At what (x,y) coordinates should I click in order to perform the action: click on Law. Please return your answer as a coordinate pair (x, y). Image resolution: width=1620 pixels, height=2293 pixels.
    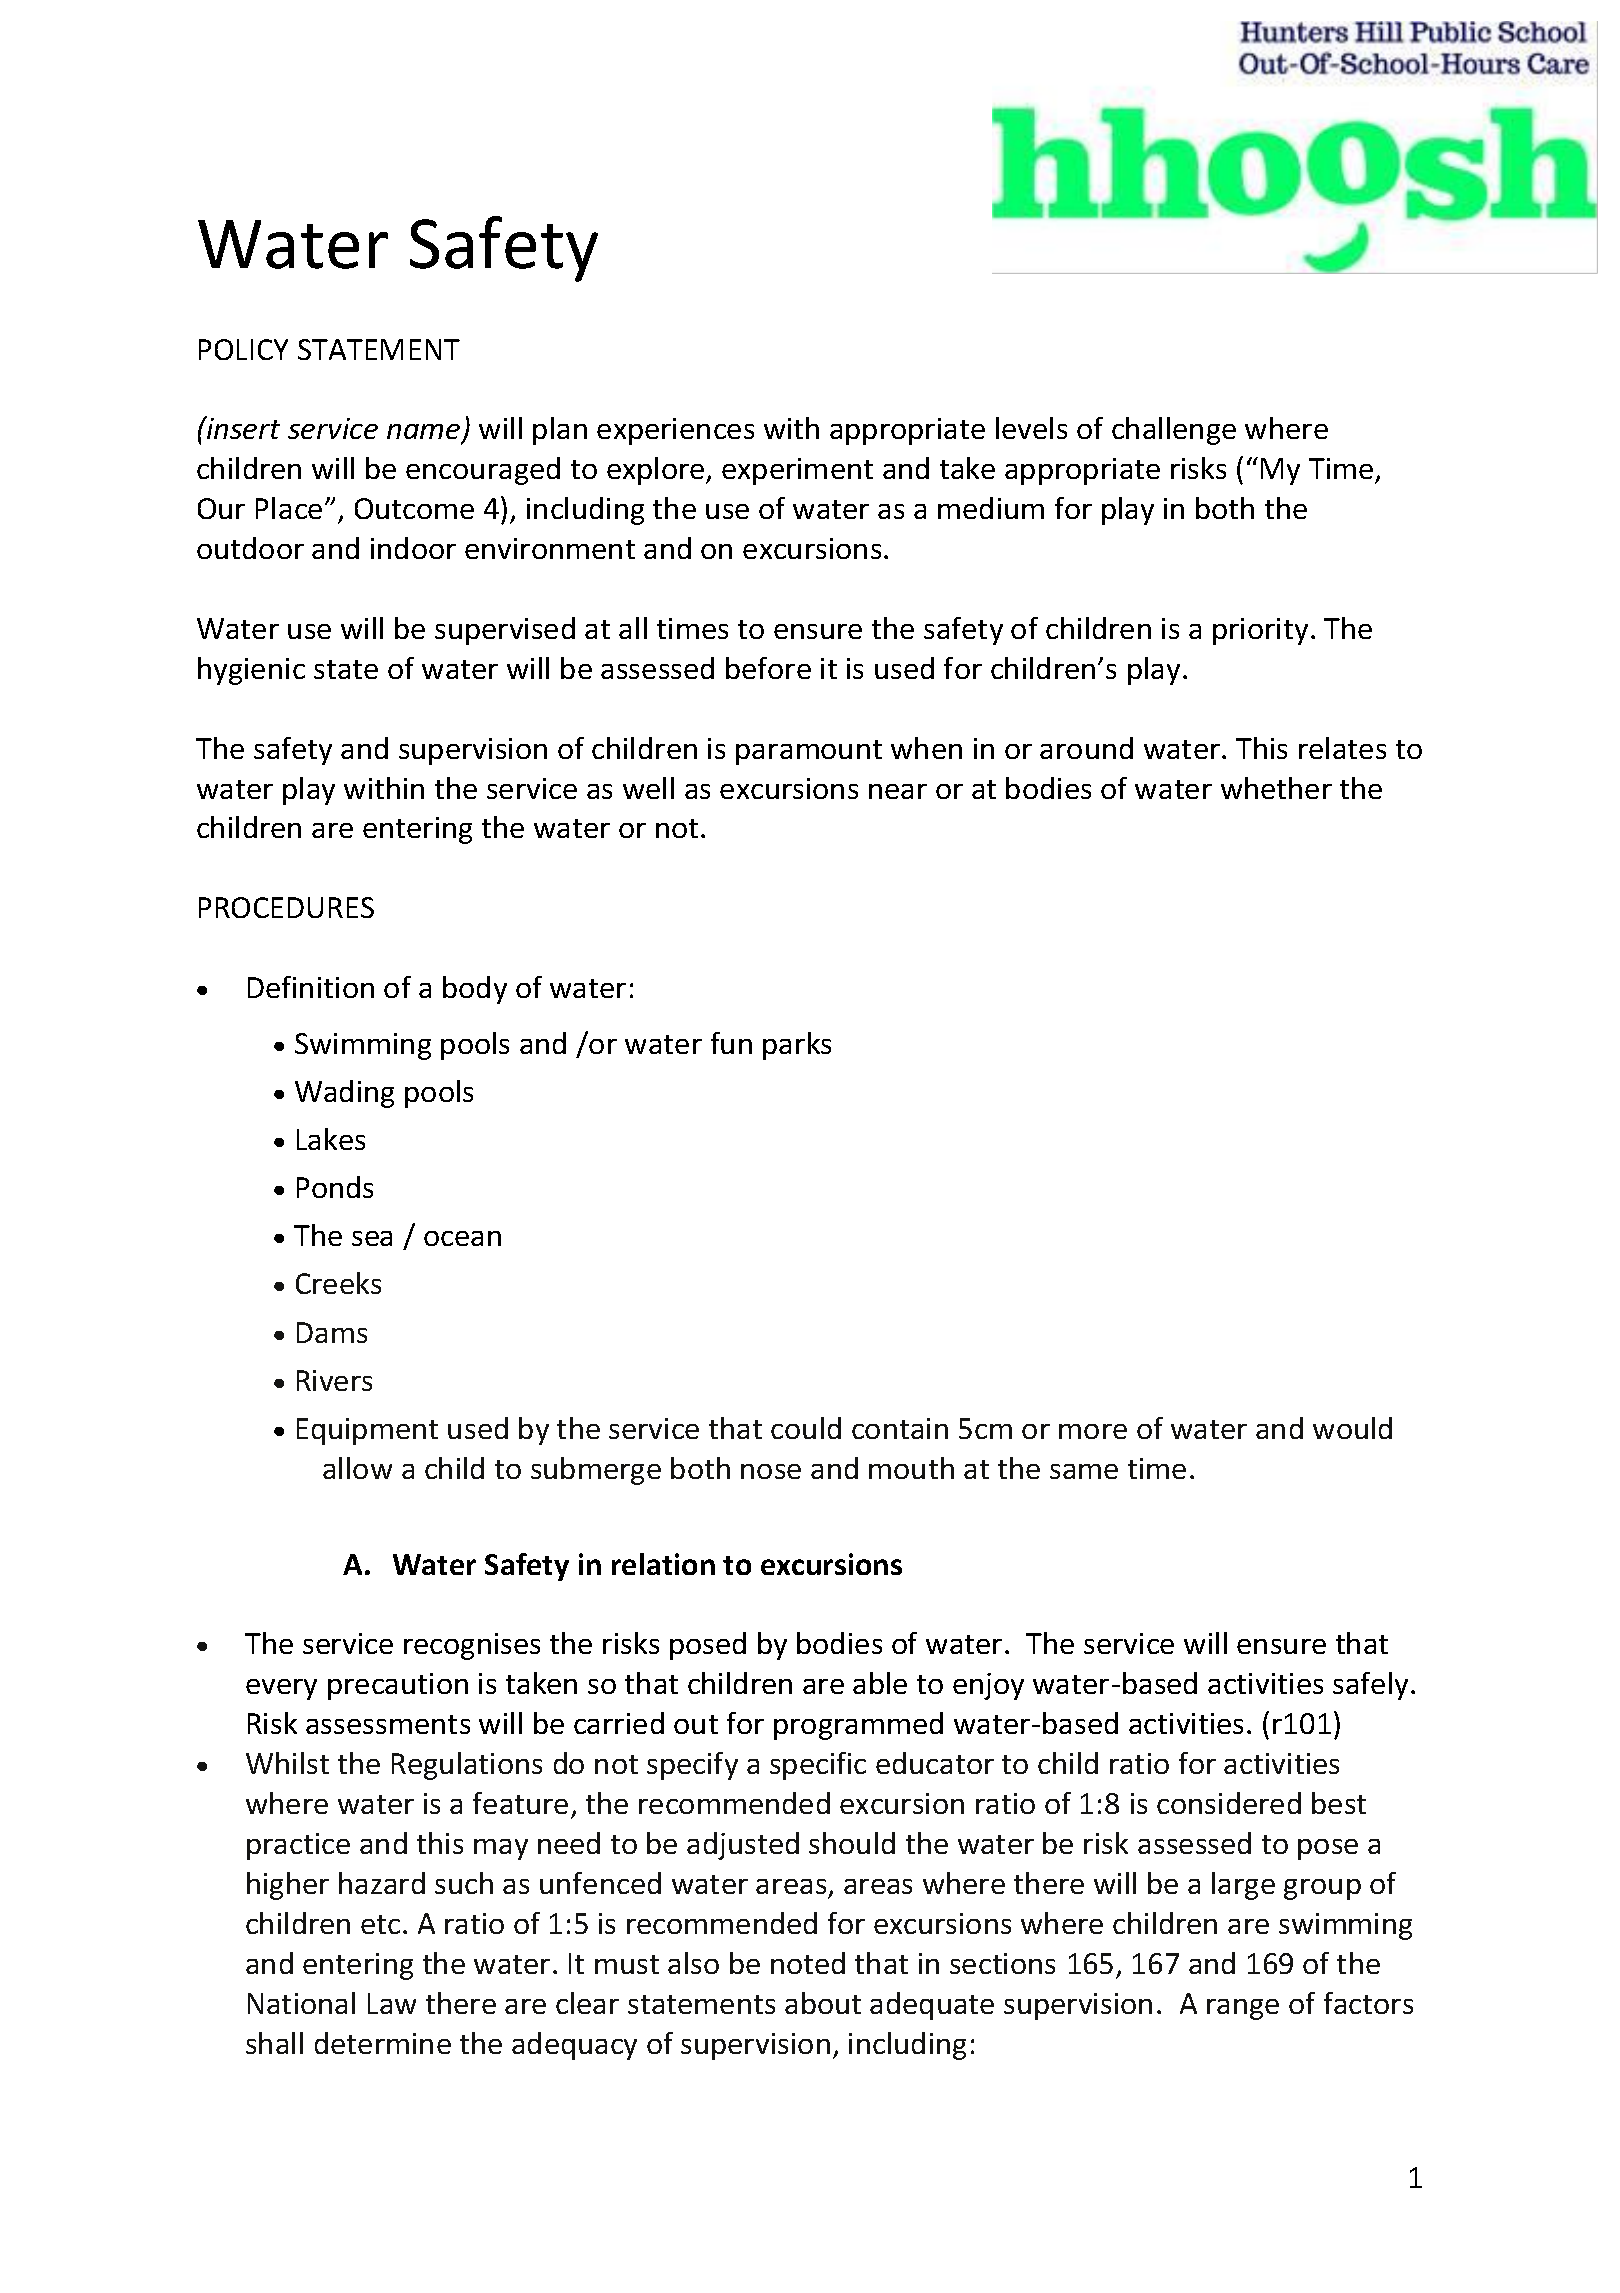
    Looking at the image, I should click on (392, 2003).
